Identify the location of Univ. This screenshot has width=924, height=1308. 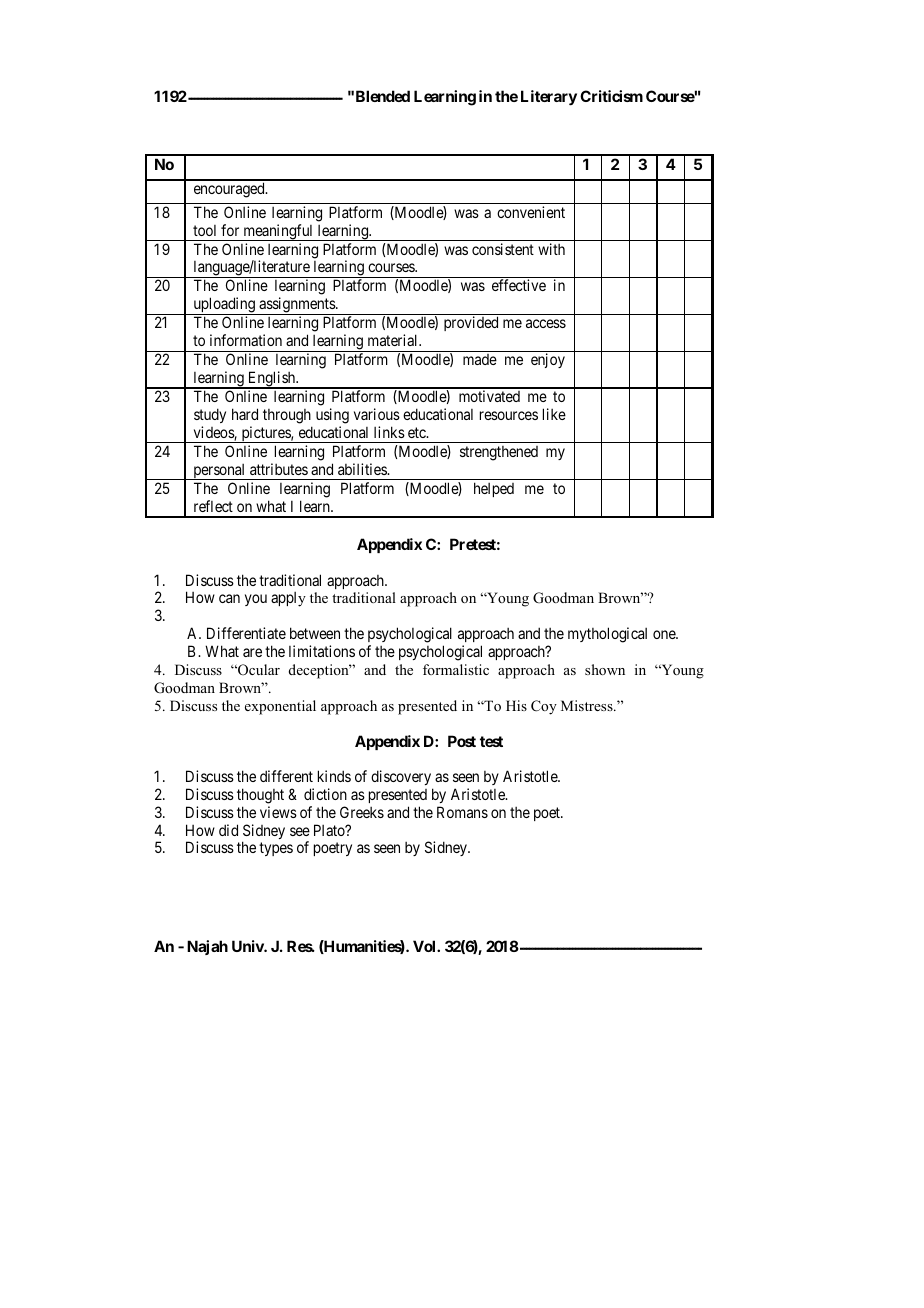
(248, 946).
